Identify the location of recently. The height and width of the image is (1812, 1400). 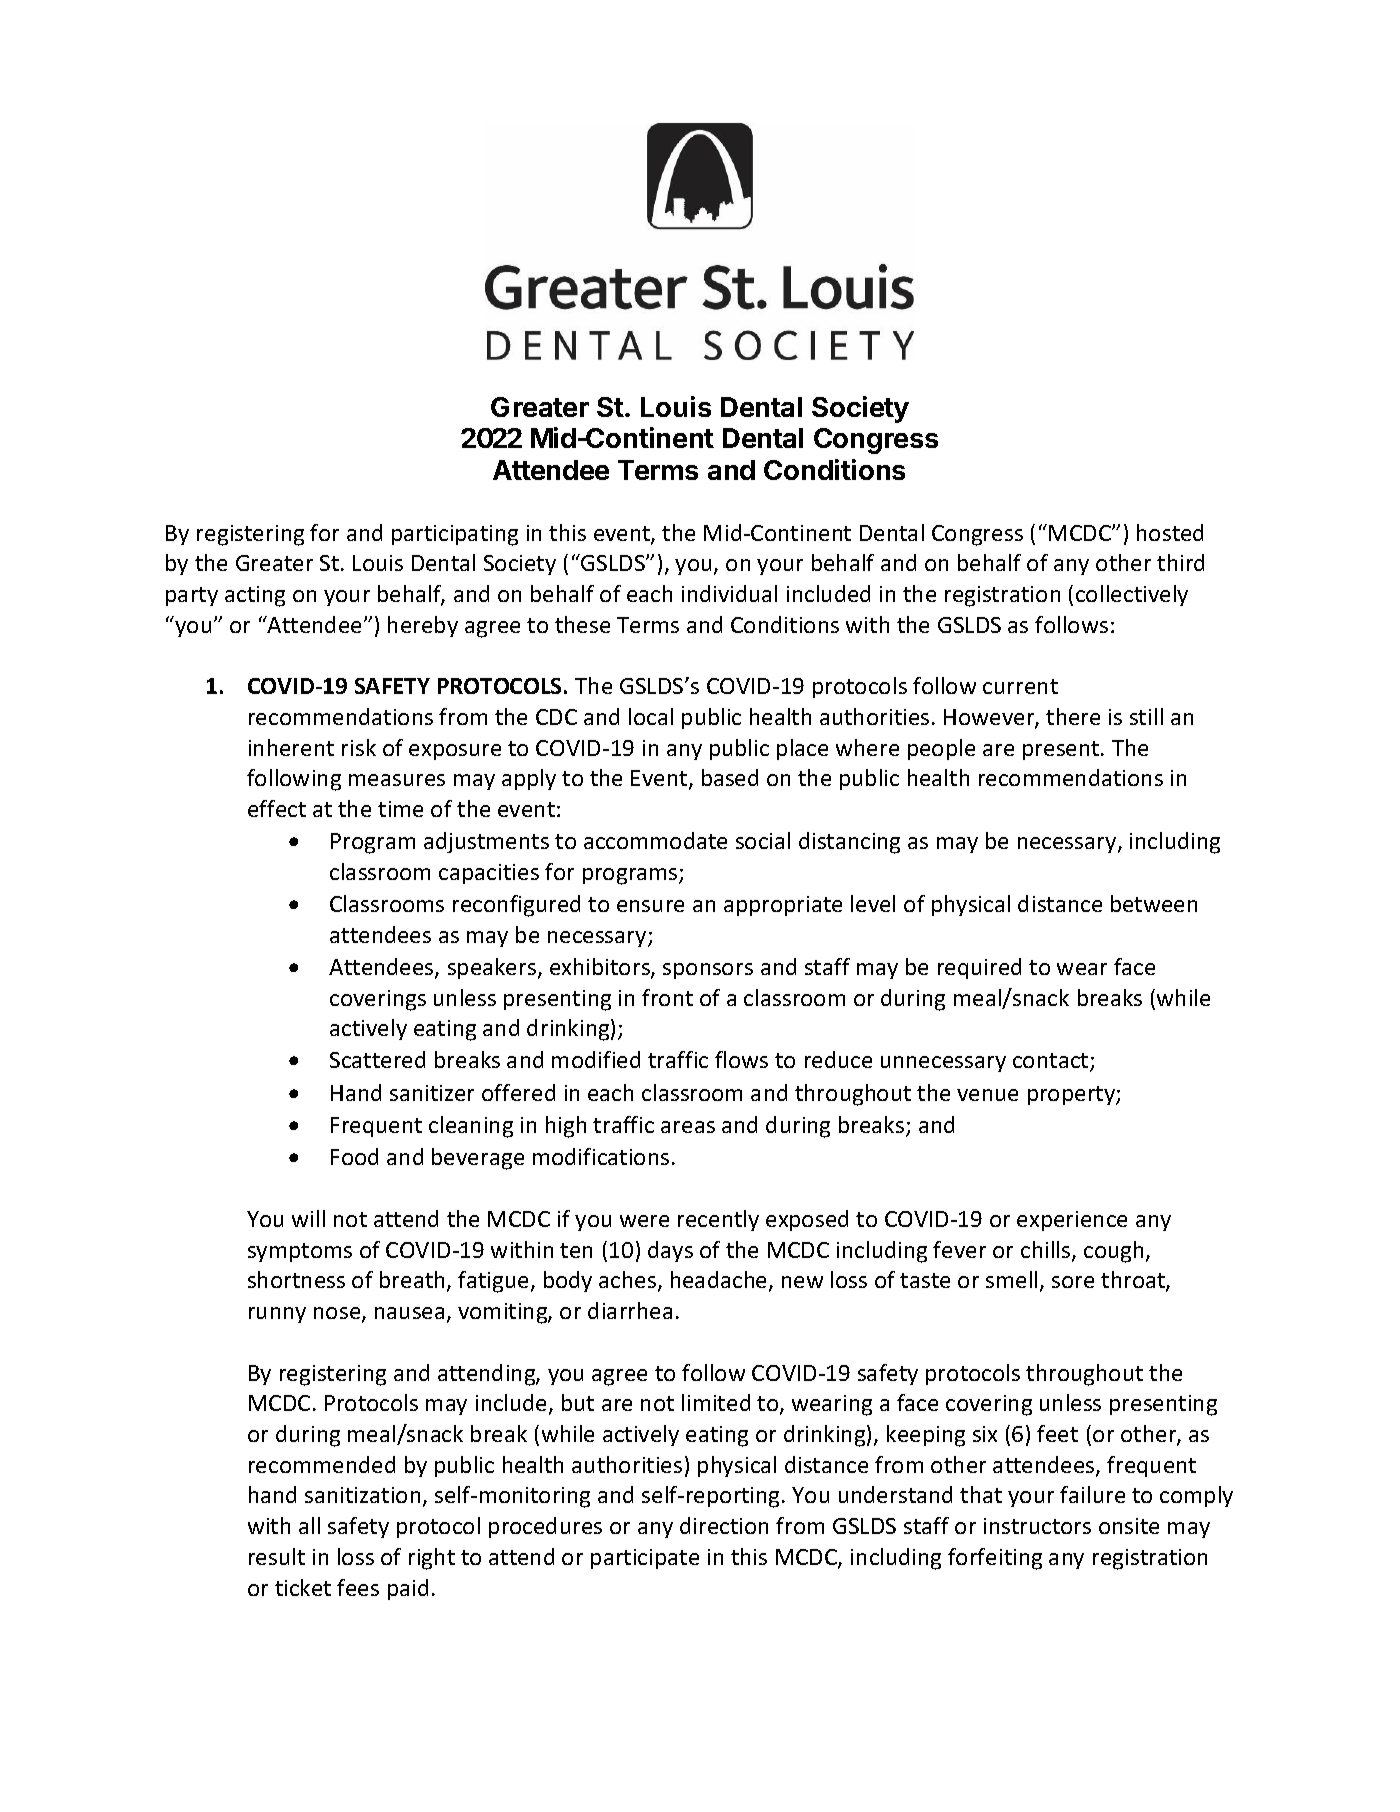
(718, 1220).
